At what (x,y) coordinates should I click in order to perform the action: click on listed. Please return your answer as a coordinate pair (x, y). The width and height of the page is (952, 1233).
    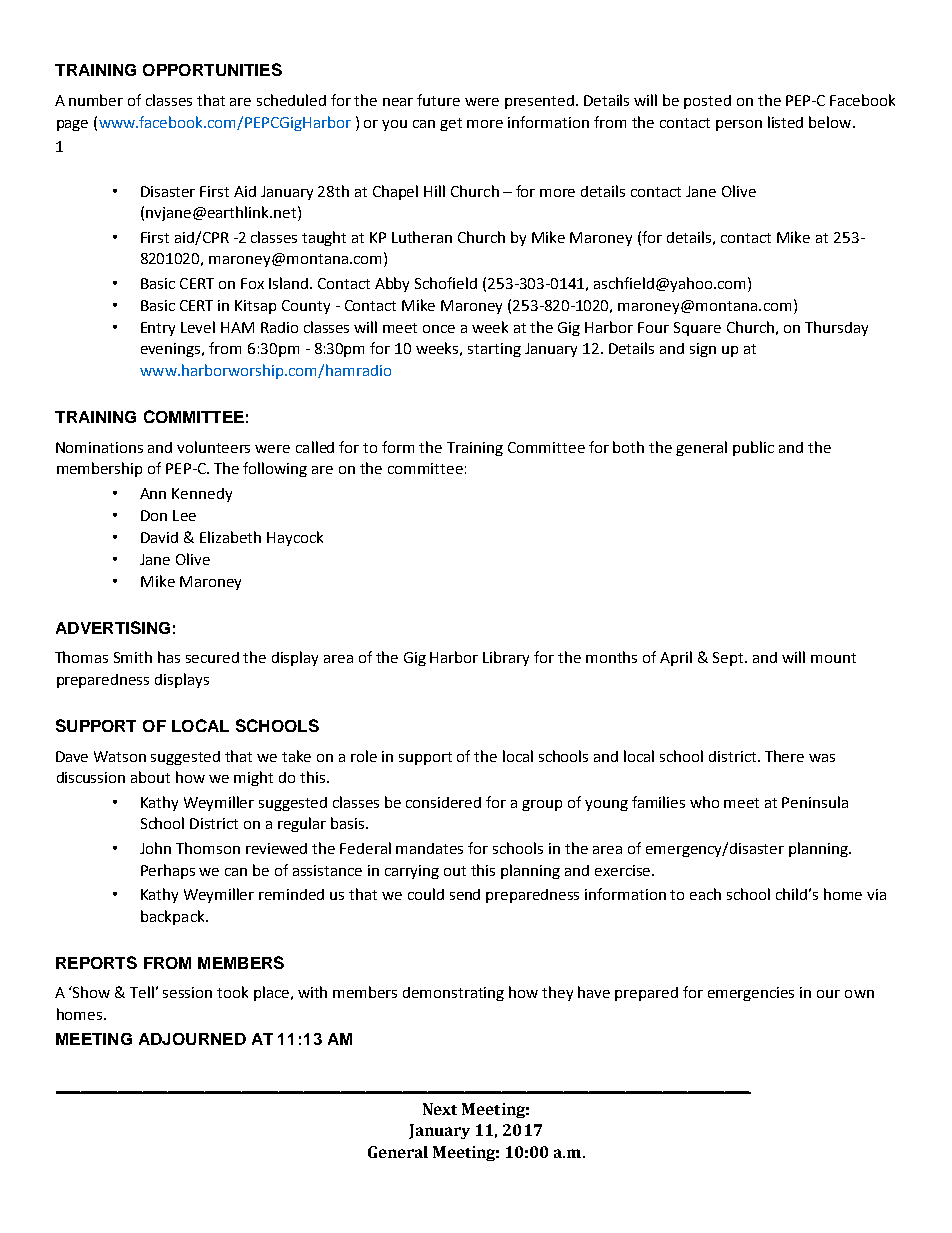
    Looking at the image, I should click on (785, 122).
